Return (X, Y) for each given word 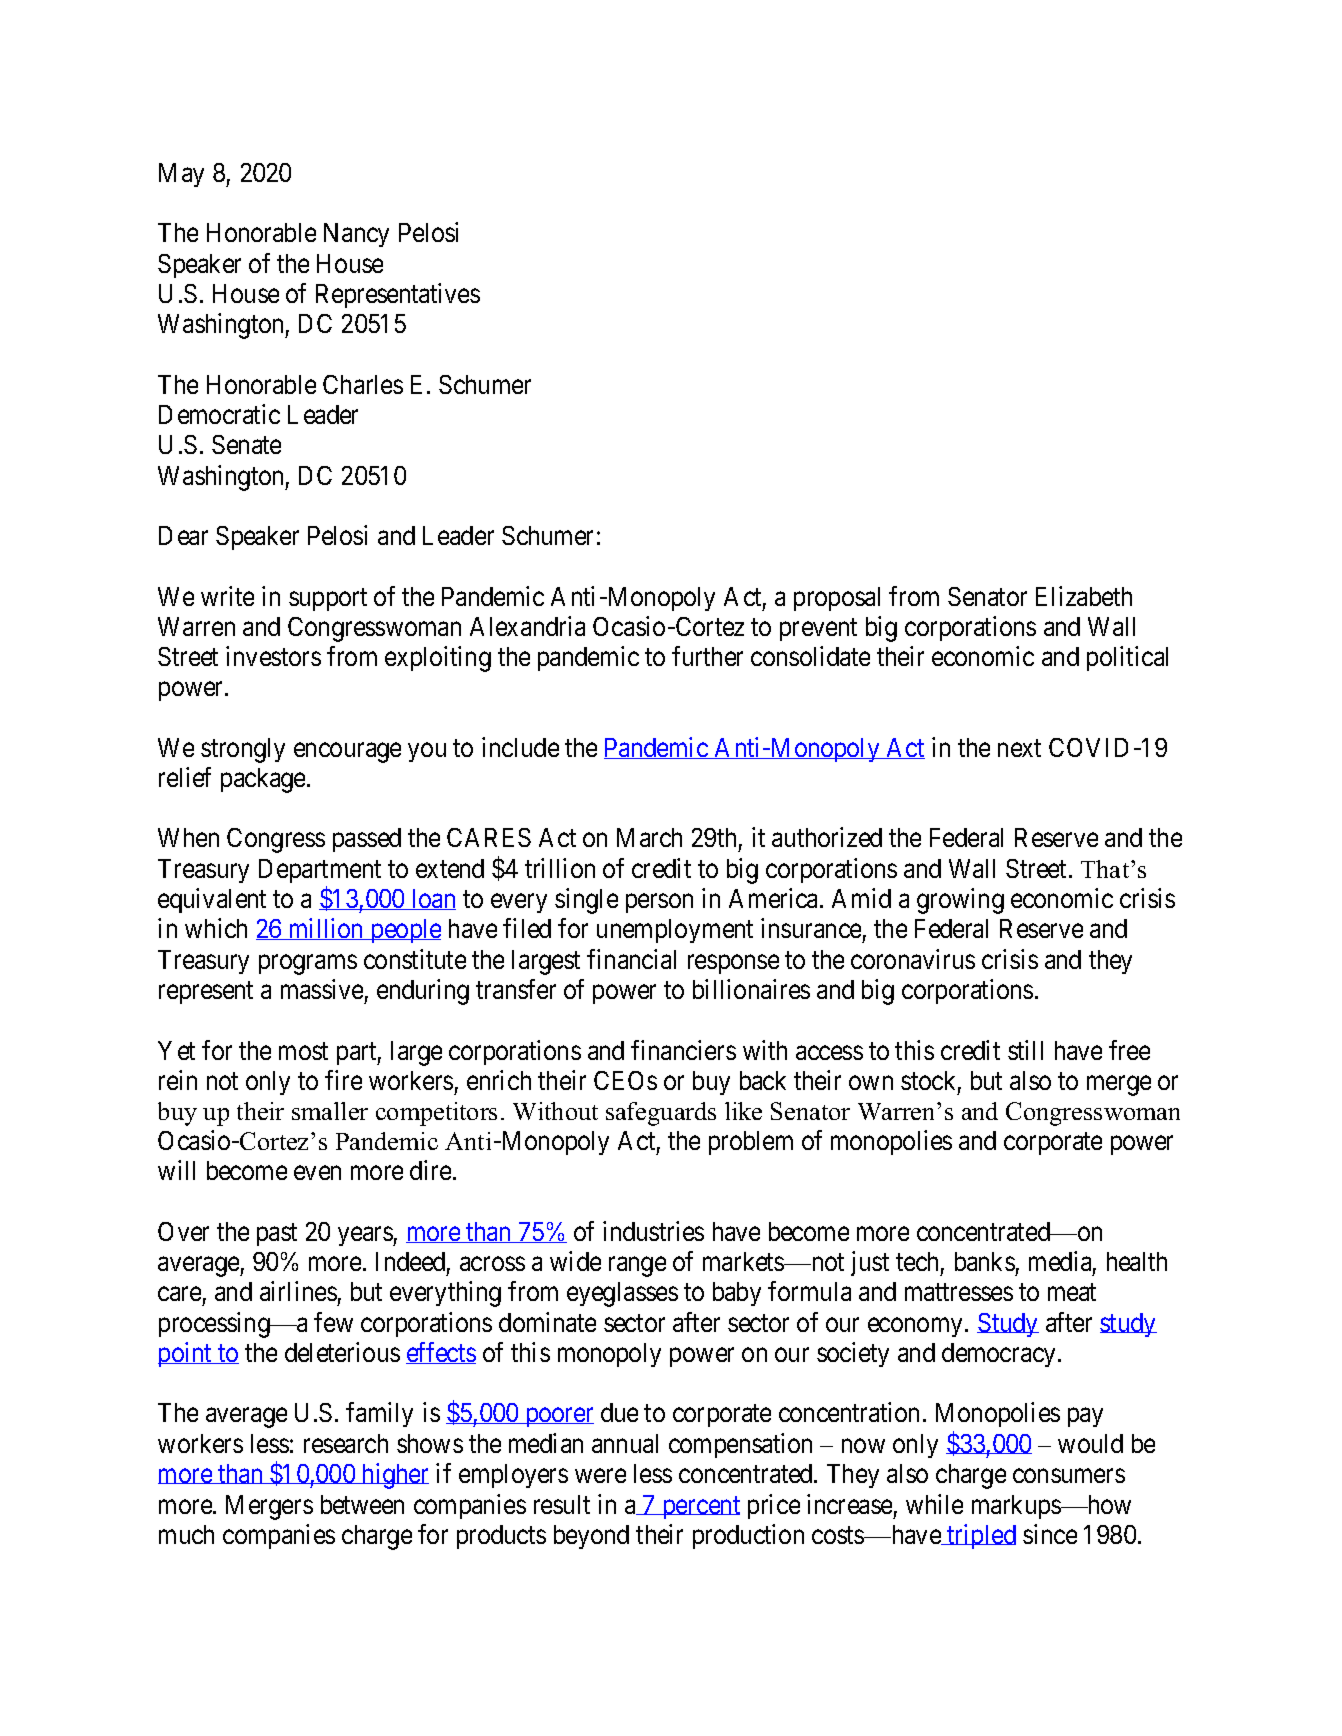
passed (367, 840)
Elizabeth (1084, 596)
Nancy (356, 235)
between (362, 1504)
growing (960, 901)
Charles (363, 384)
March (649, 837)
